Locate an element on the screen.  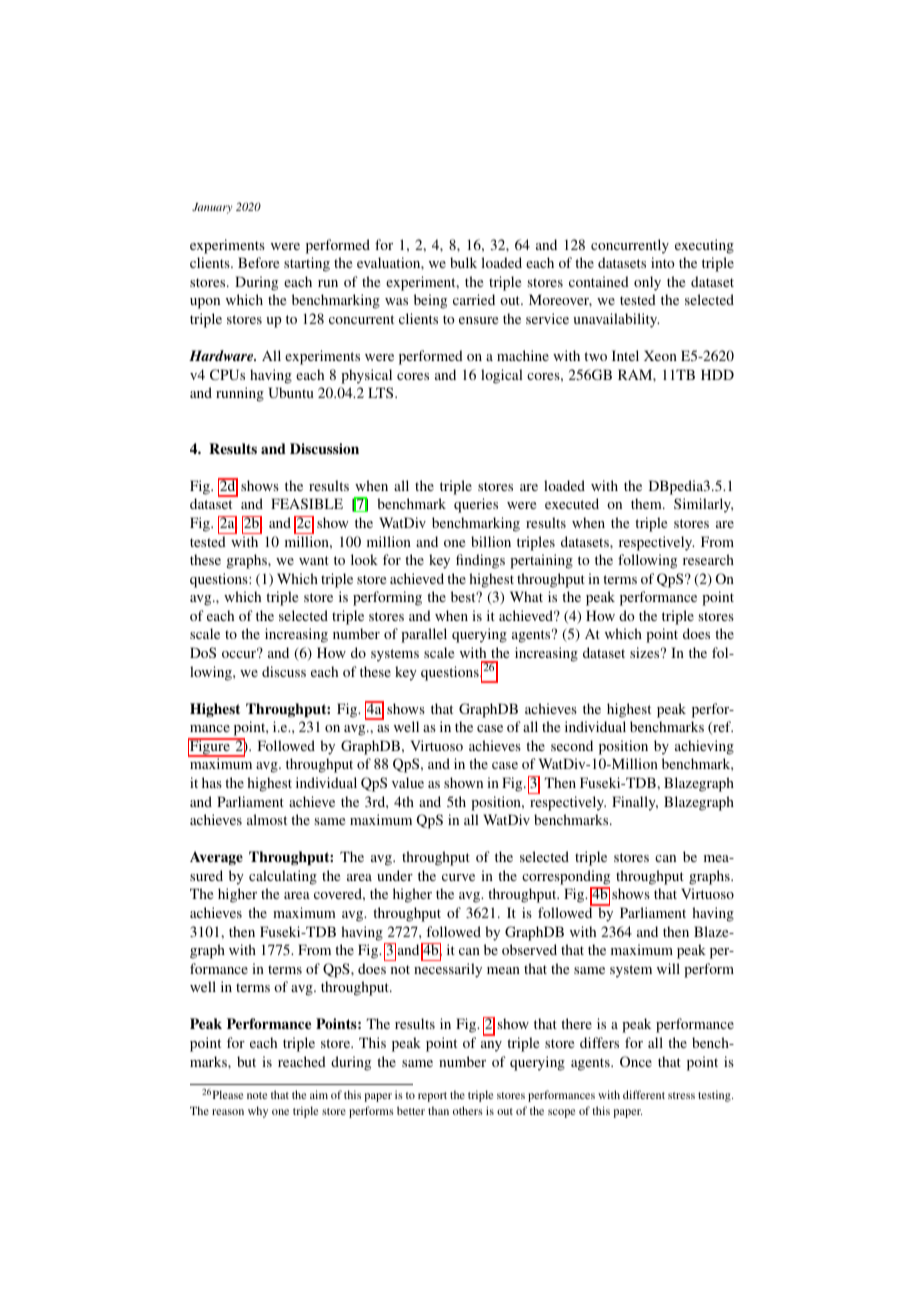
bulk is located at coordinates (463, 262).
